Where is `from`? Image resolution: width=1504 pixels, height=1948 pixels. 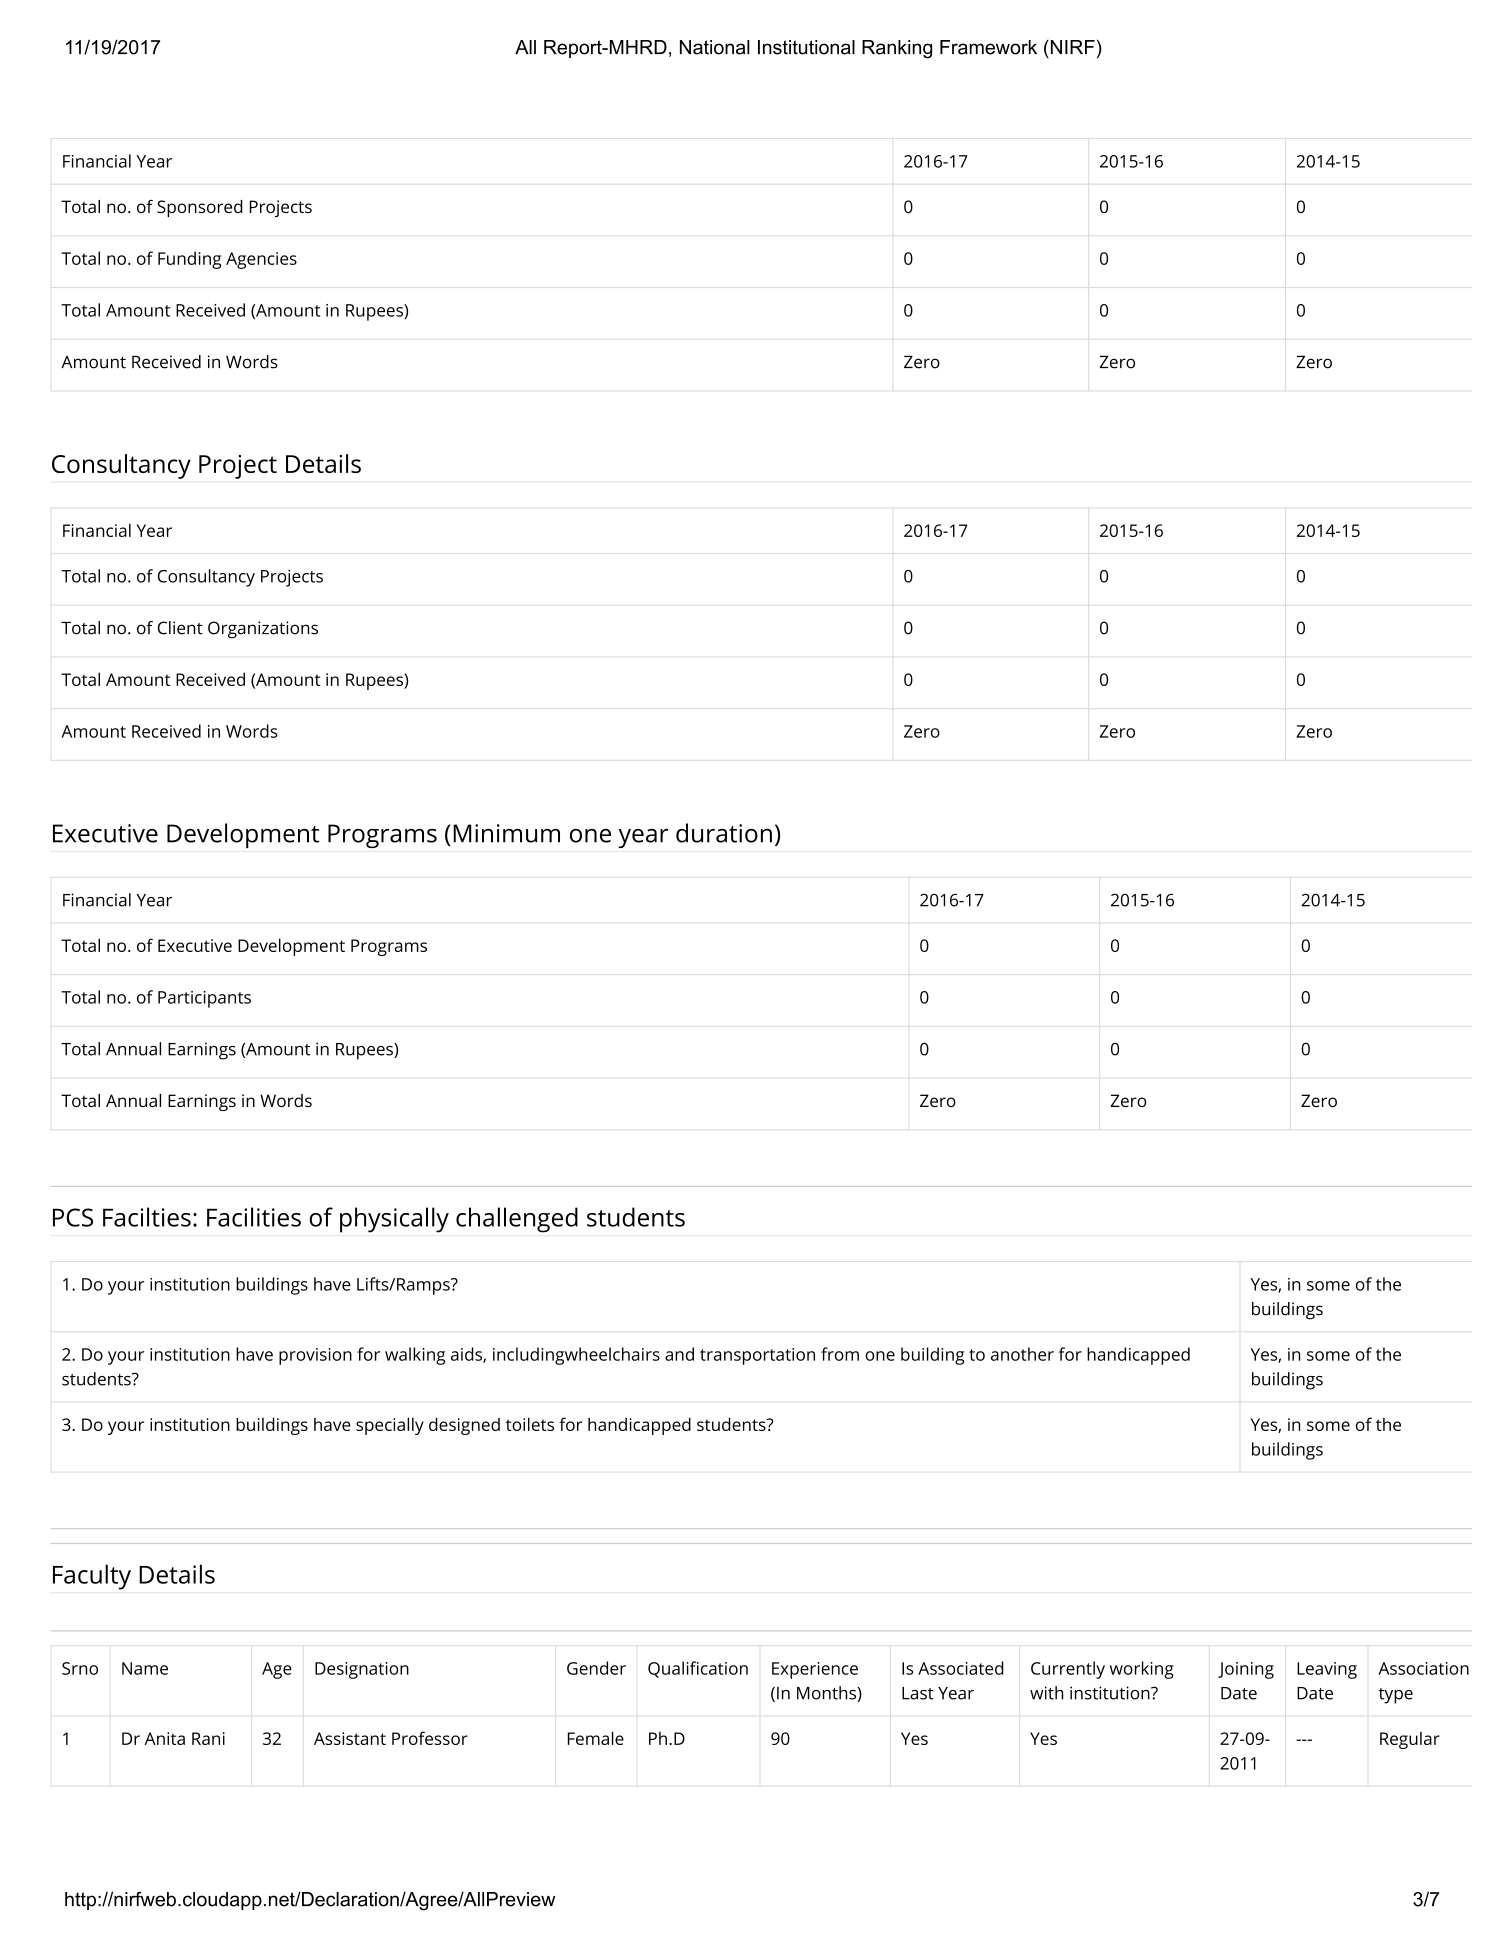
from is located at coordinates (840, 1354).
